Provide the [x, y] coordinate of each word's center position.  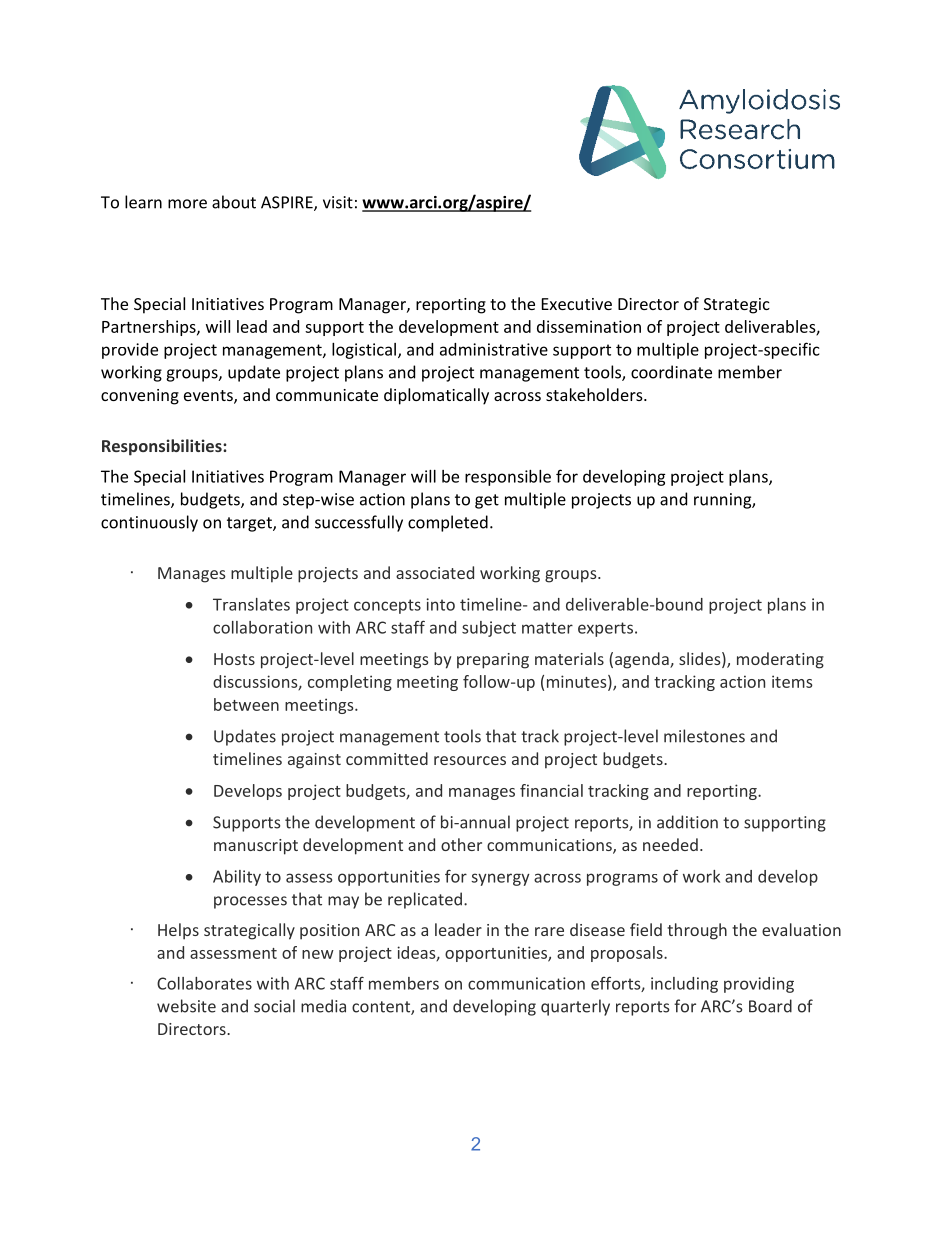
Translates [251, 604]
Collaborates [204, 983]
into [440, 604]
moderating [780, 660]
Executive [577, 304]
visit [338, 202]
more [187, 204]
